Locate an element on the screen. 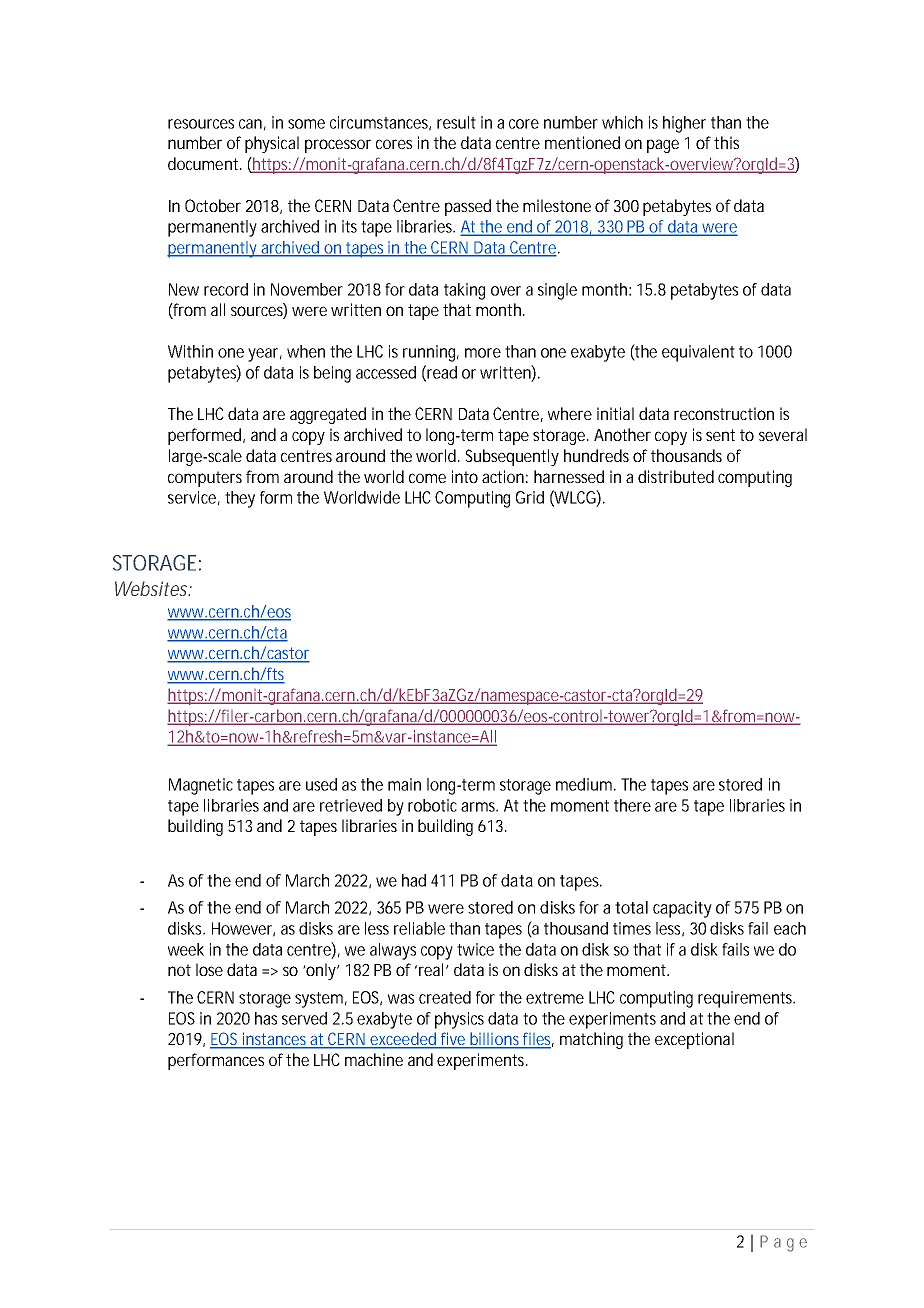  Websites is located at coordinates (151, 588).
